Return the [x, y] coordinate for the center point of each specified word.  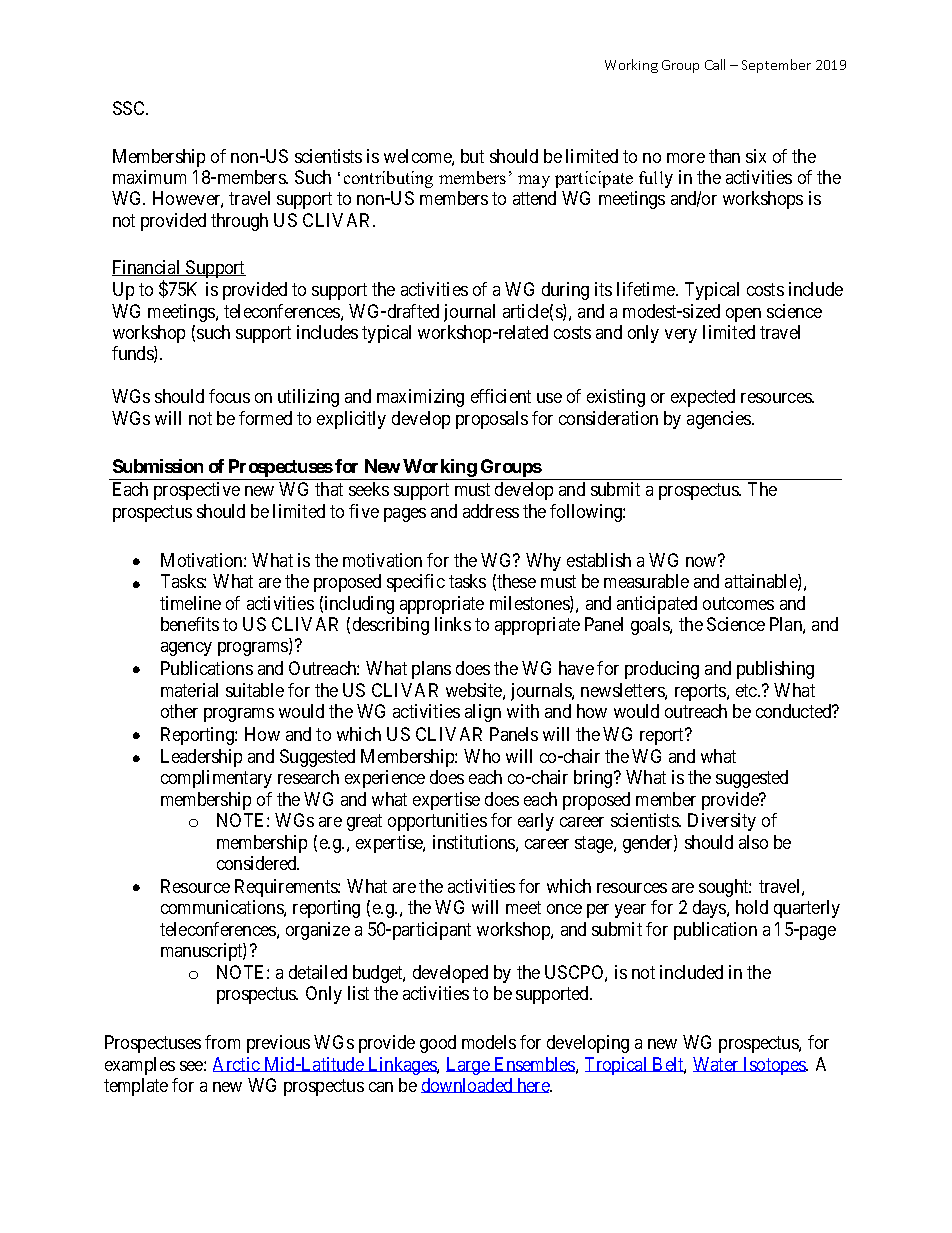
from [222, 1042]
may [534, 181]
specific [416, 583]
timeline [190, 603]
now [702, 561]
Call [715, 64]
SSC [130, 108]
